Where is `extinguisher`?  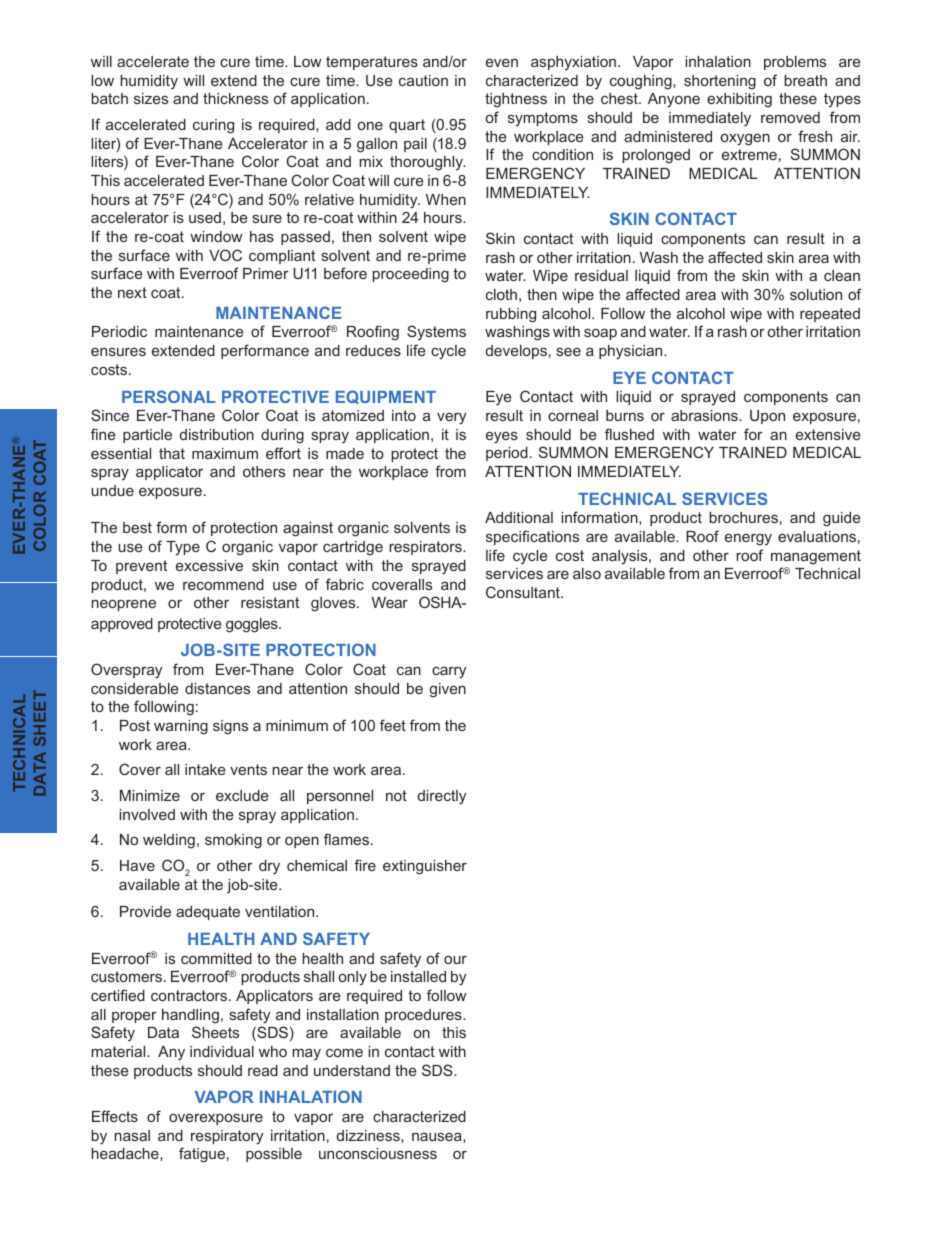
extinguisher is located at coordinates (425, 867).
